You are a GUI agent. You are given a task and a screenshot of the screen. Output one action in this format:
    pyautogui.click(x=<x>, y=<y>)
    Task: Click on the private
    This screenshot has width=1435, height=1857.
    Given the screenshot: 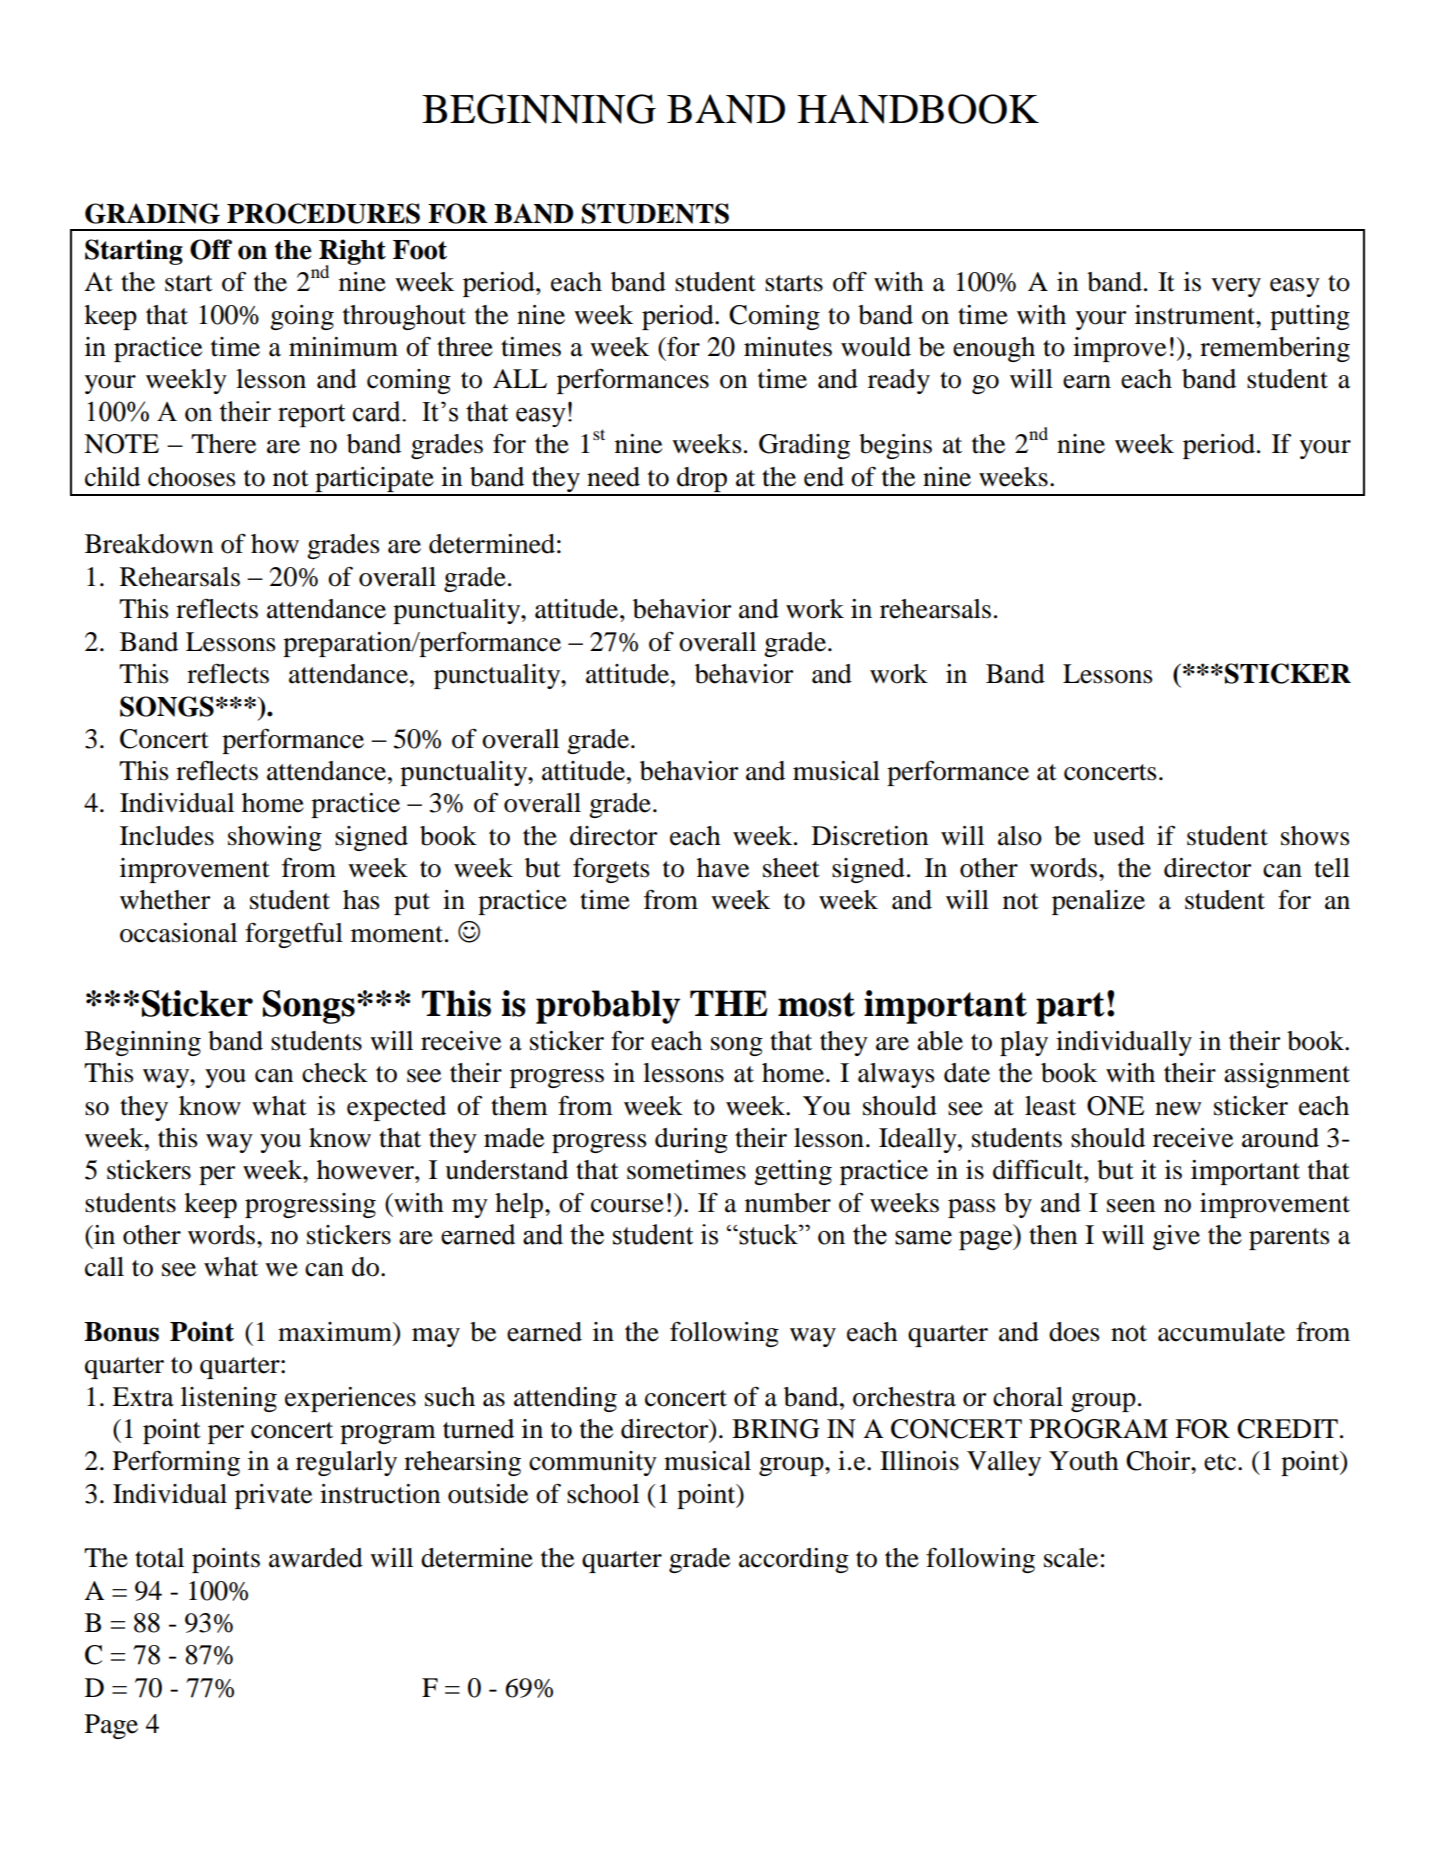 What is the action you would take?
    pyautogui.click(x=273, y=1496)
